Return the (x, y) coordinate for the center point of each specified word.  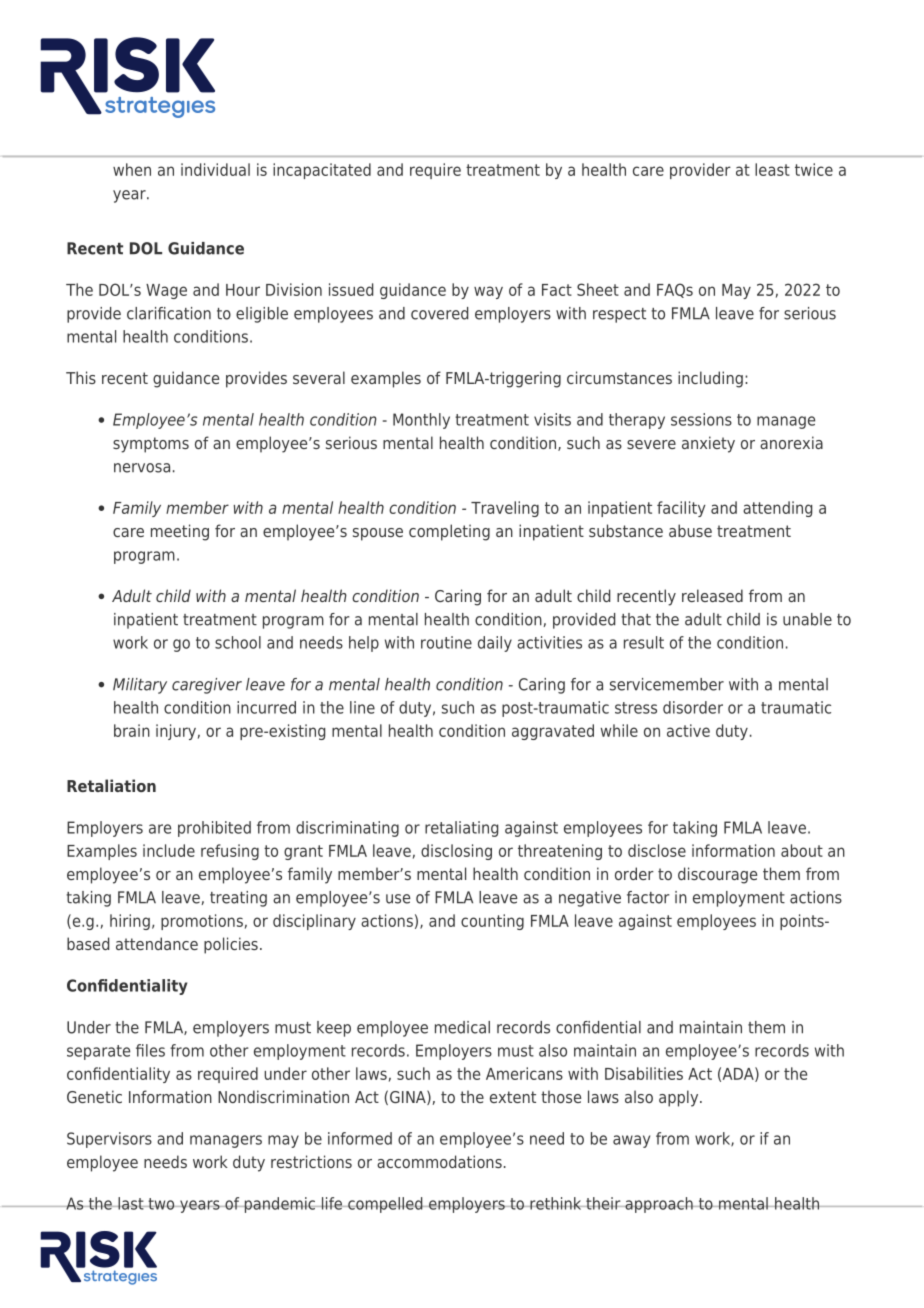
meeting (180, 532)
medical (462, 1027)
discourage (717, 875)
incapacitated (322, 171)
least (772, 169)
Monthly (421, 421)
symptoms (151, 445)
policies (231, 945)
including (710, 379)
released (712, 595)
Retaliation (111, 785)
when (132, 169)
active (688, 730)
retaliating (461, 829)
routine (446, 642)
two (161, 1204)
